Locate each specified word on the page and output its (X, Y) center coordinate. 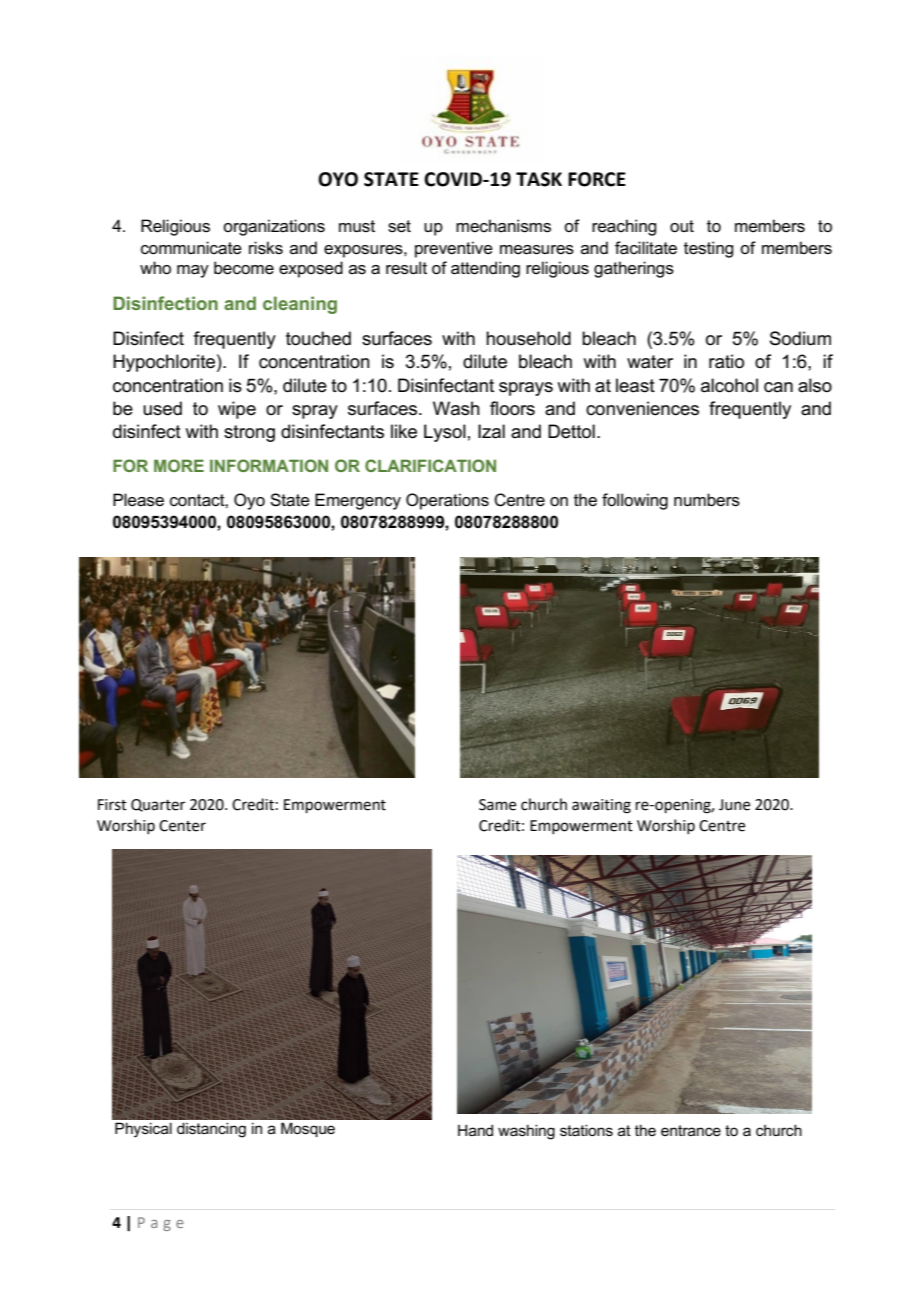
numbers (707, 500)
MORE (179, 465)
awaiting (601, 806)
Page (161, 1224)
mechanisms (503, 226)
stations (586, 1130)
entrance (691, 1130)
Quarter (158, 805)
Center (182, 826)
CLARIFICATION (430, 465)
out (682, 226)
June (734, 805)
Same (497, 805)
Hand (475, 1130)
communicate (191, 248)
